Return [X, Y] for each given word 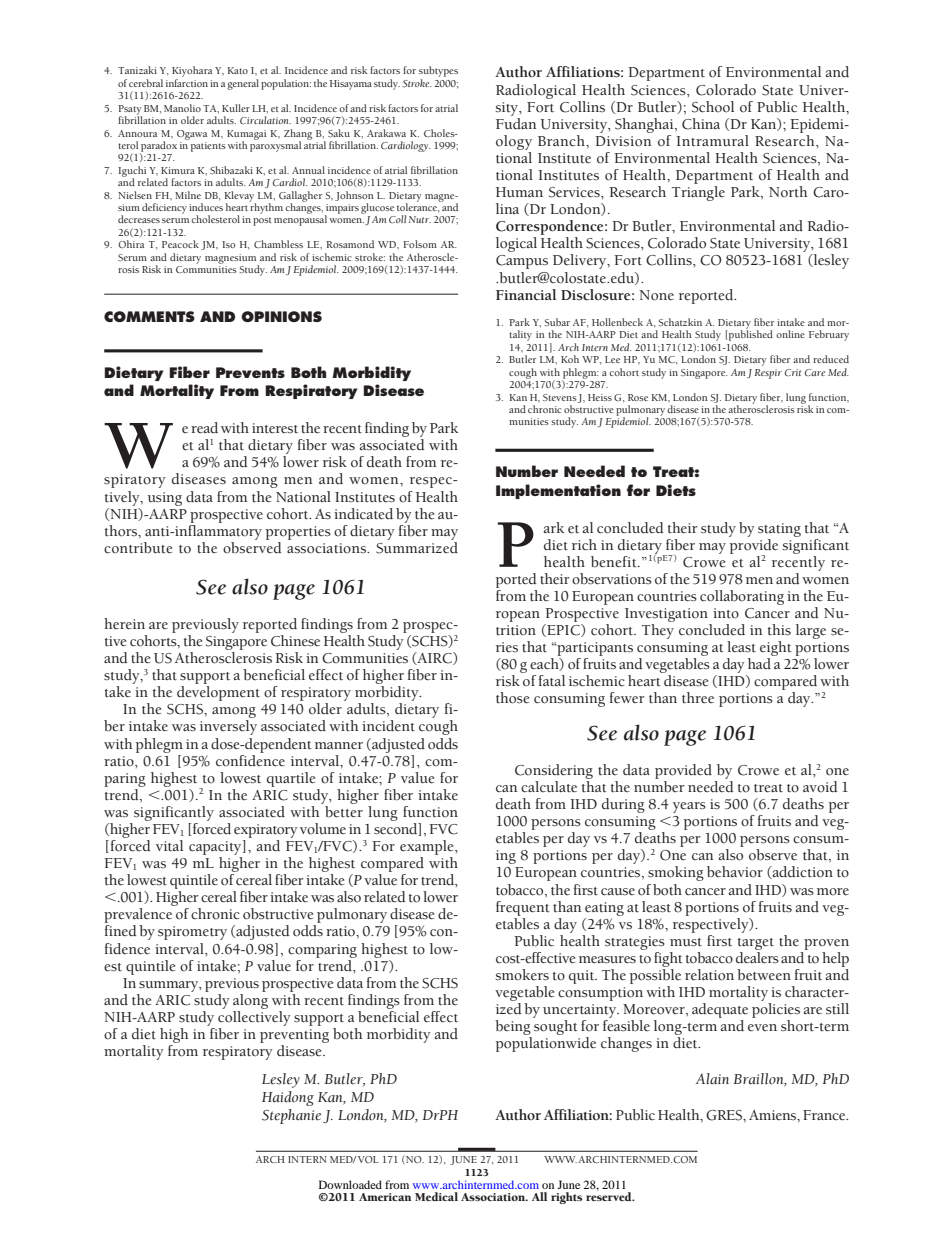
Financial [526, 294]
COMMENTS [149, 316]
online [790, 334]
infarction [187, 83]
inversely [228, 727]
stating [779, 530]
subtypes [438, 73]
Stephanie [293, 1116]
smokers [522, 975]
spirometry [192, 933]
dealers [757, 956]
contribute [138, 548]
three [698, 698]
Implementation [558, 491]
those [512, 698]
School [713, 107]
